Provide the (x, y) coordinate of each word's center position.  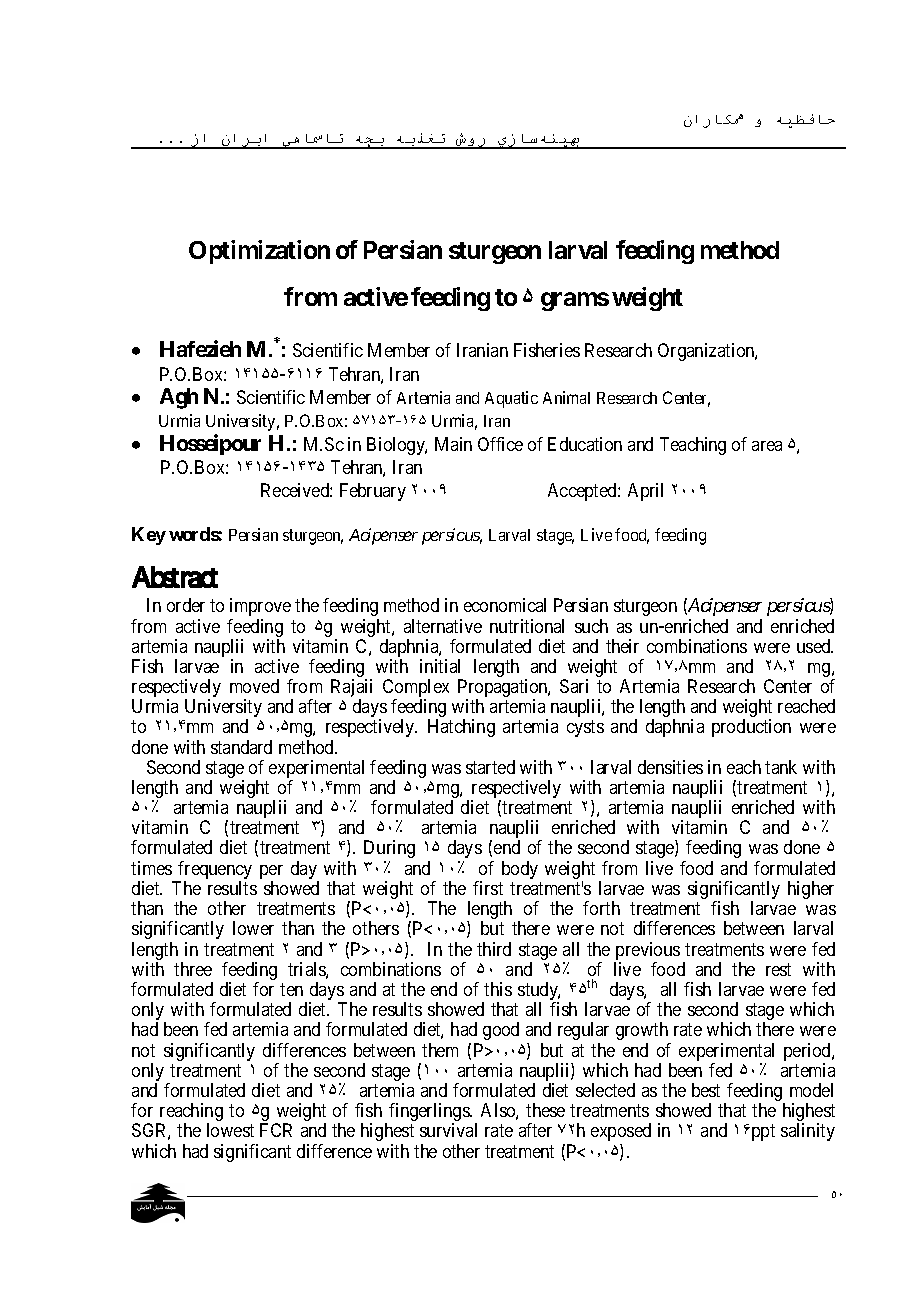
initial (440, 666)
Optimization (259, 252)
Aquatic (511, 399)
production (751, 728)
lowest (230, 1130)
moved (254, 686)
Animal (566, 397)
